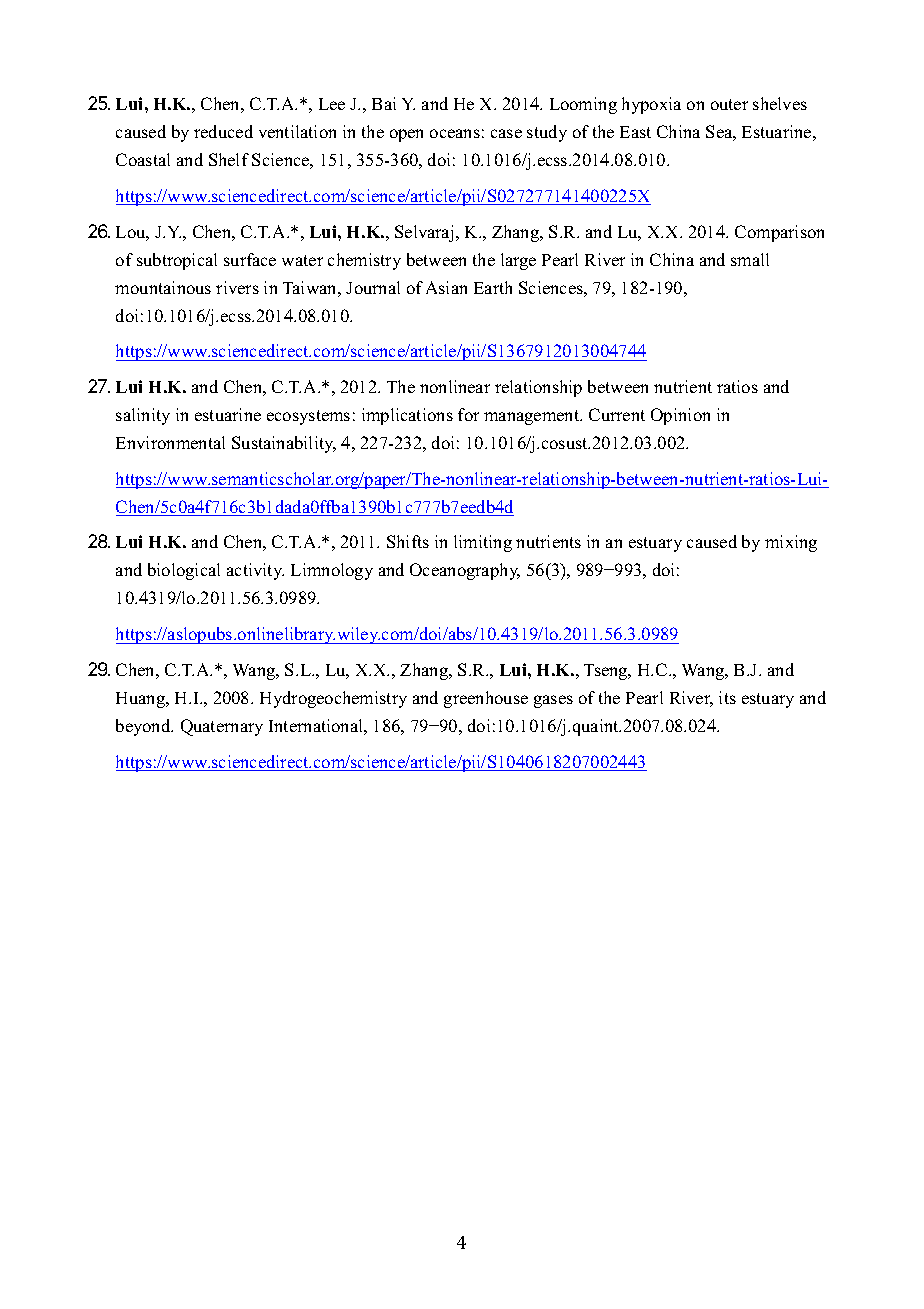  I want to click on Opinion, so click(680, 416).
